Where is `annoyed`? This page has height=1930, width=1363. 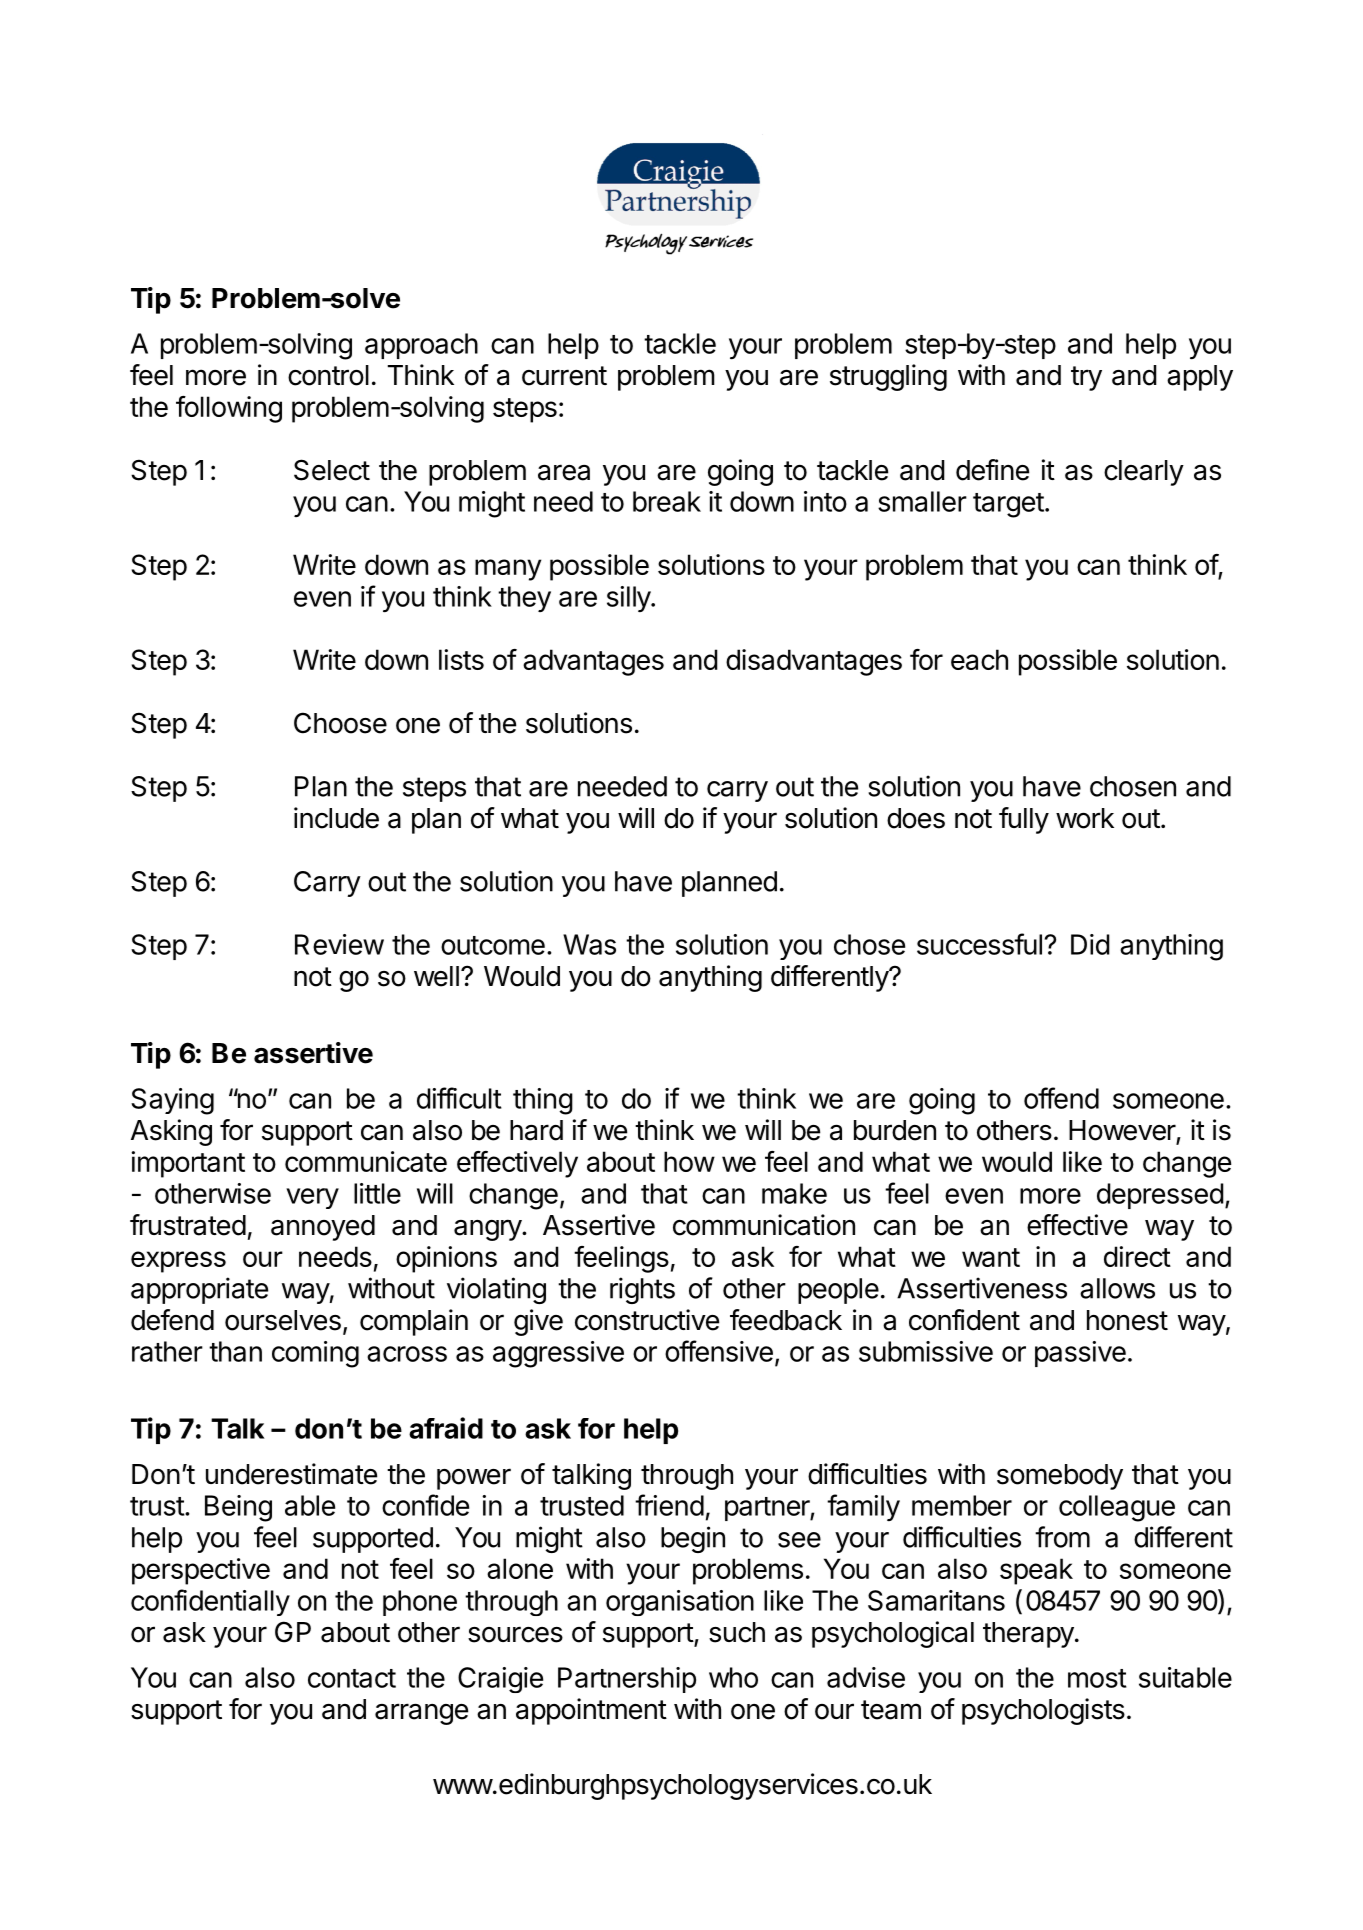
annoyed is located at coordinates (323, 1228).
